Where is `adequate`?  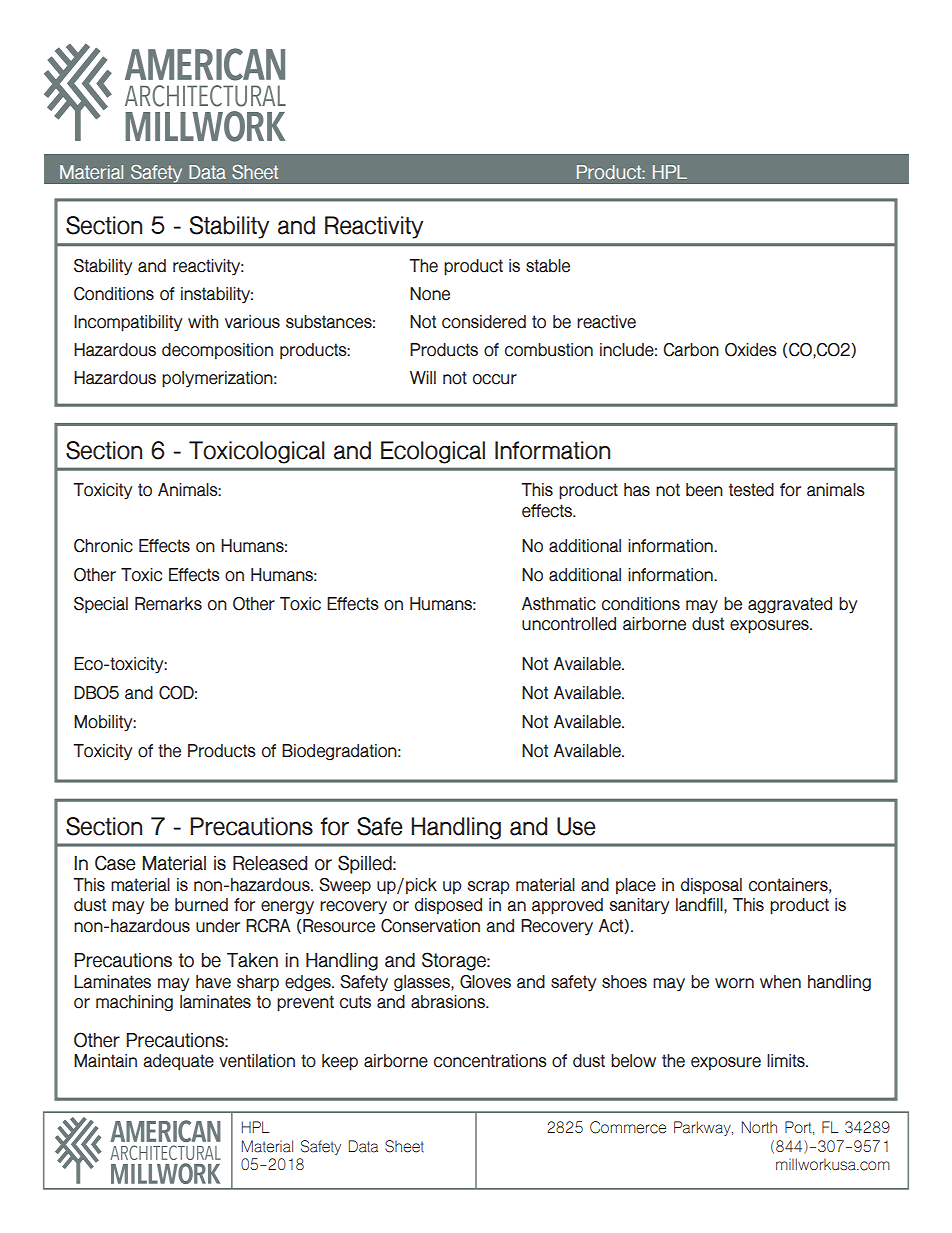 adequate is located at coordinates (178, 1062).
